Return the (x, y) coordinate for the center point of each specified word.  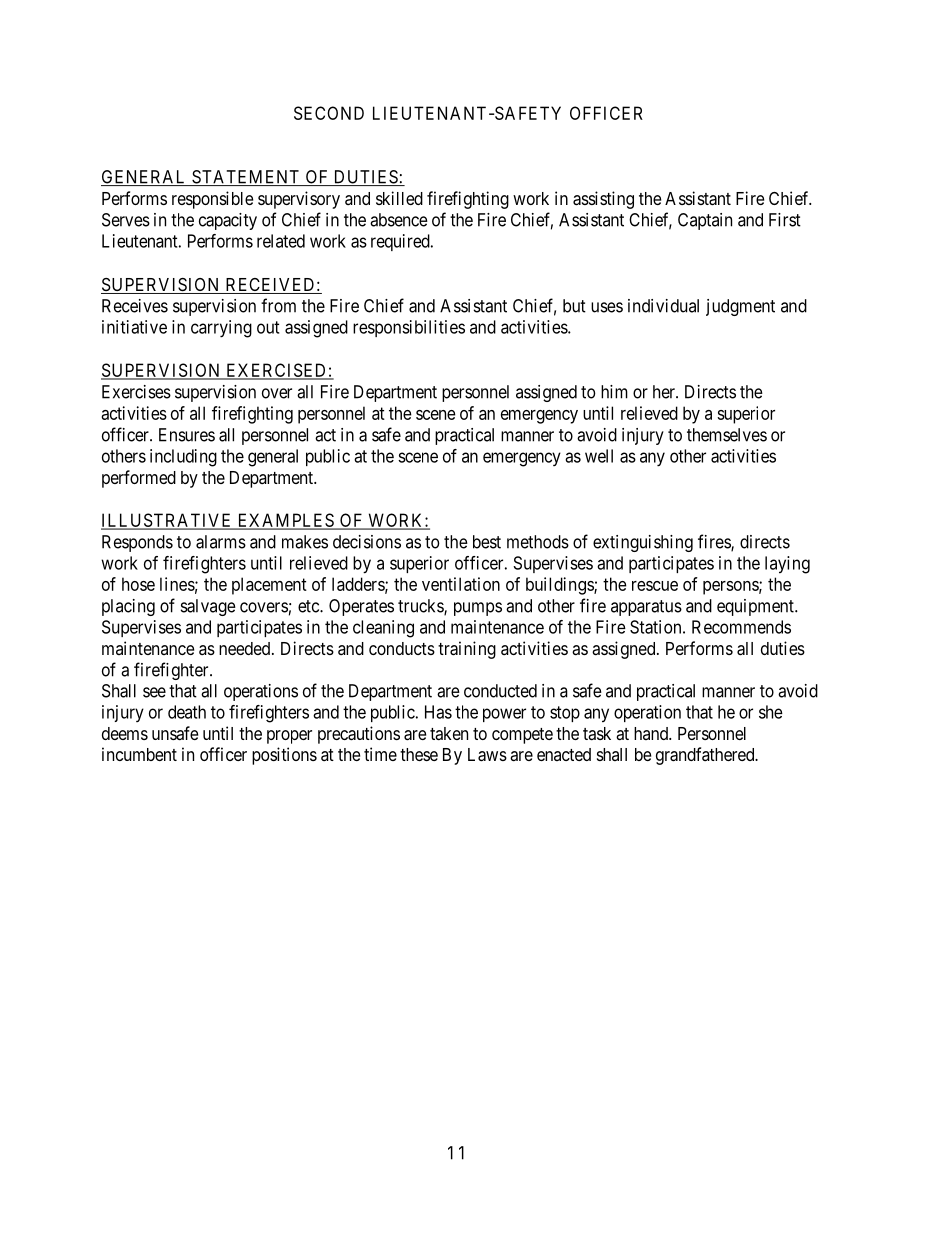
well (599, 456)
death (187, 712)
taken (449, 733)
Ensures (187, 435)
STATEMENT (246, 178)
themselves (727, 435)
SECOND (329, 113)
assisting (603, 200)
